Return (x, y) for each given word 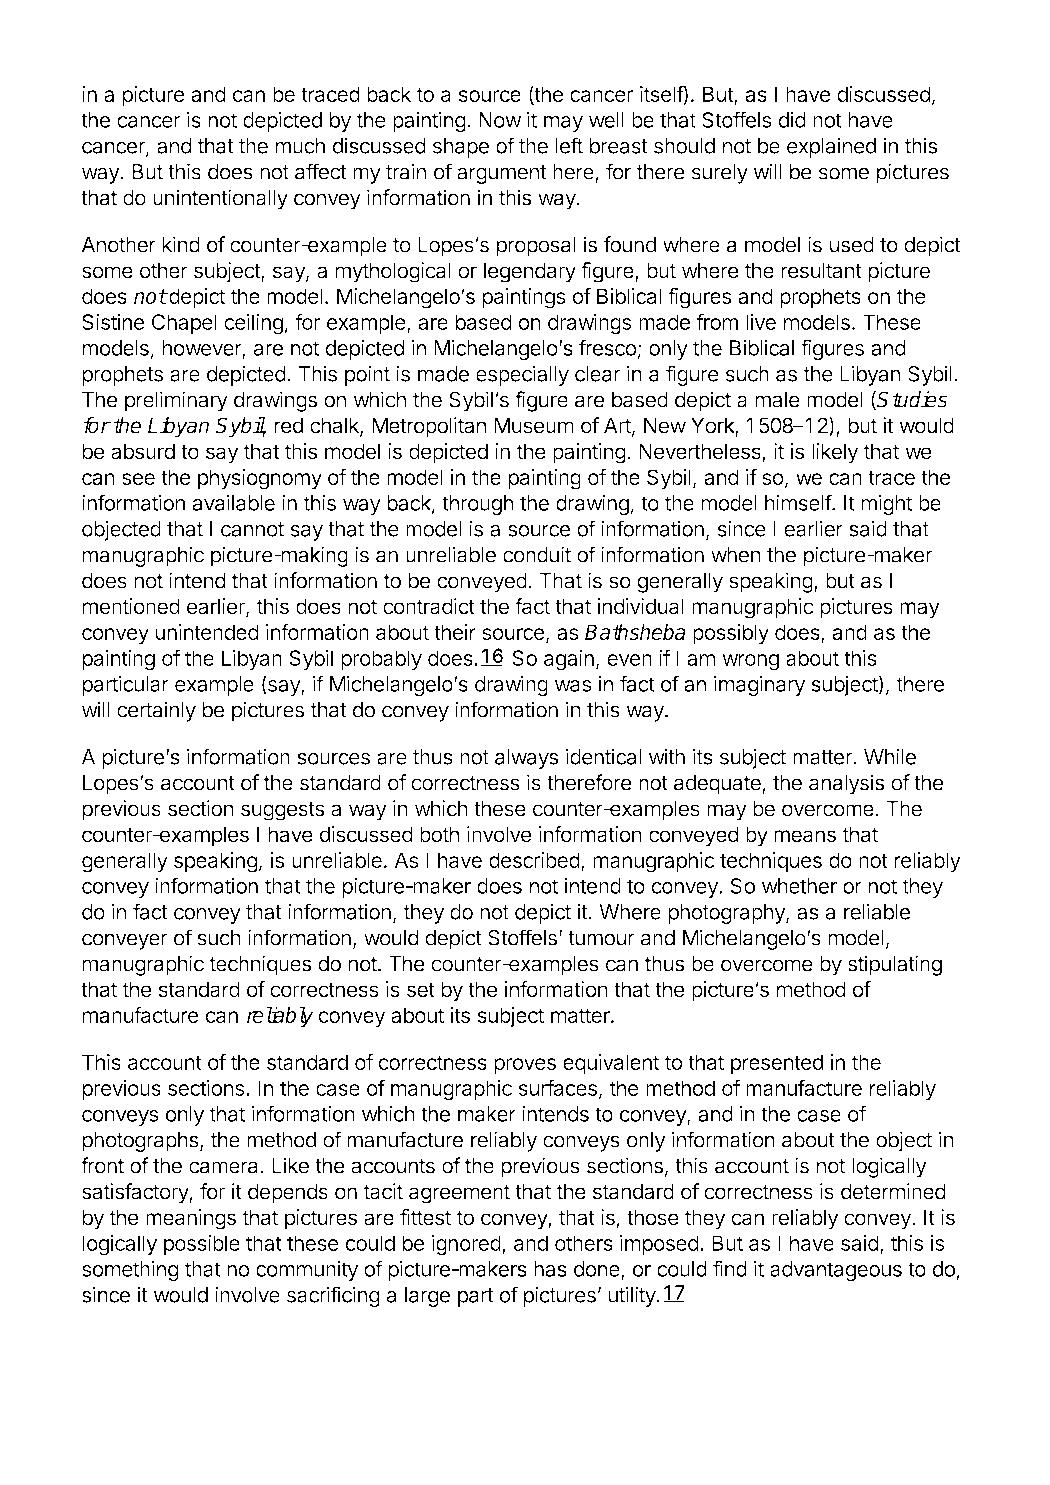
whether (799, 886)
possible (202, 1245)
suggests (282, 811)
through (478, 505)
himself (799, 502)
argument (502, 174)
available (233, 502)
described (534, 860)
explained (831, 147)
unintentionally (220, 199)
